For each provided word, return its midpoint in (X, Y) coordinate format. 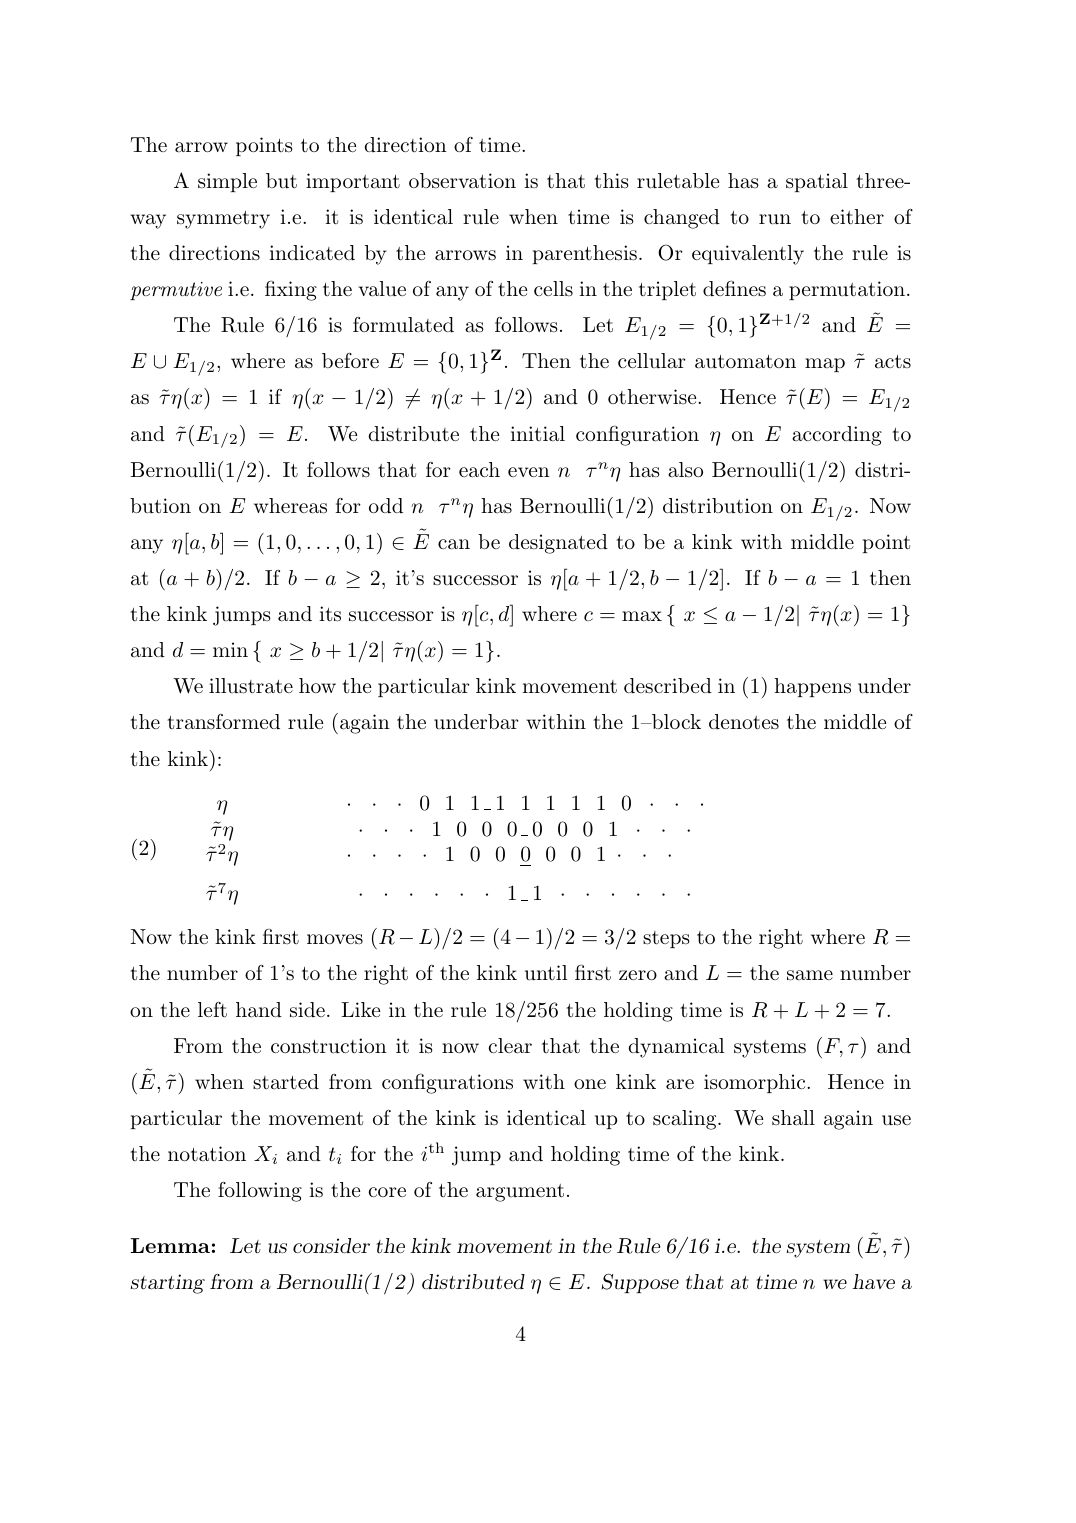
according (837, 436)
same (810, 975)
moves (335, 939)
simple (227, 182)
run (775, 219)
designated (558, 544)
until (546, 973)
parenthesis (585, 254)
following (260, 1192)
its (330, 614)
